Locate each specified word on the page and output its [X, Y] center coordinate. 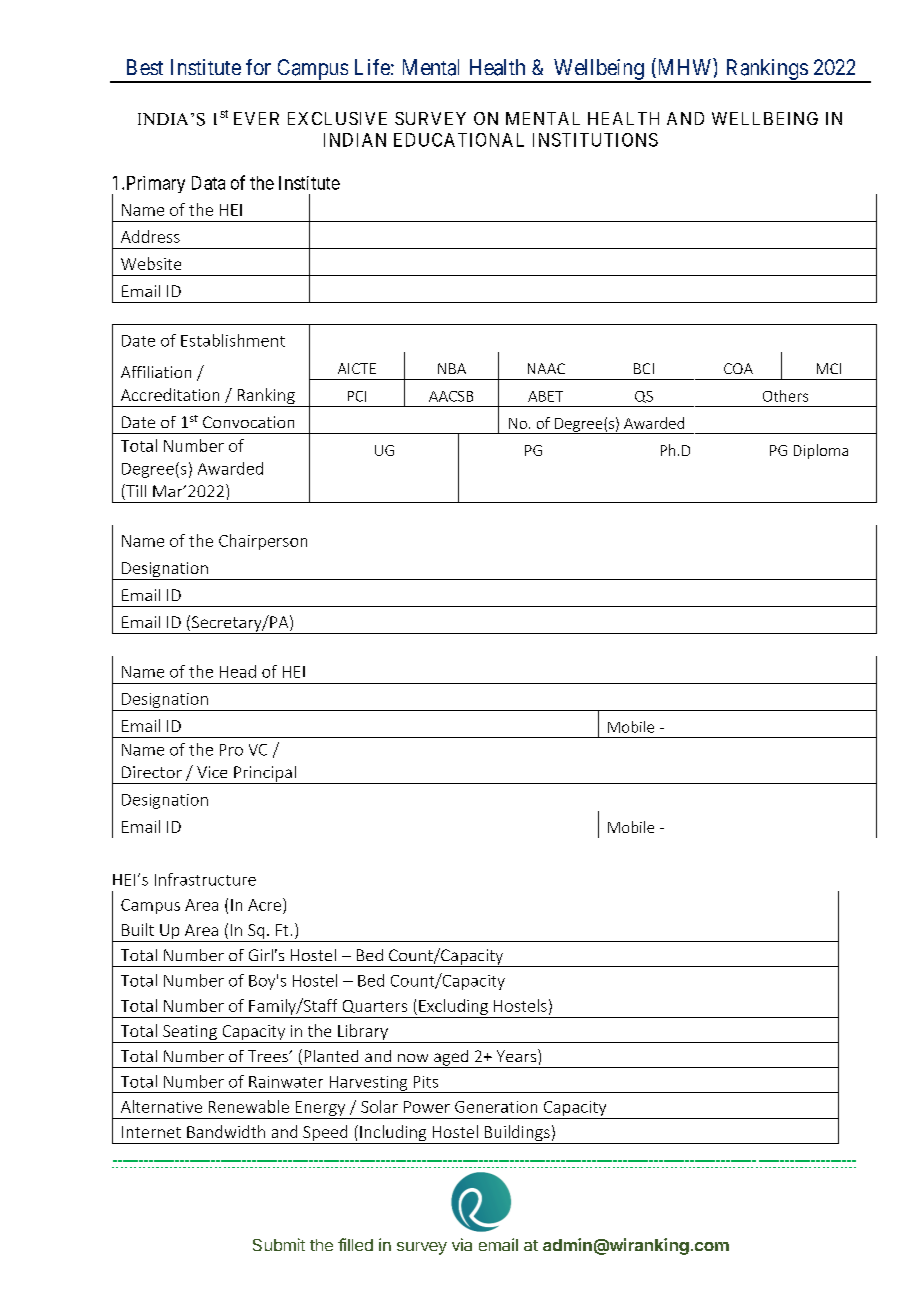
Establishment [233, 340]
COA [738, 368]
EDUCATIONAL [459, 140]
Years [518, 1055]
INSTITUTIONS [595, 140]
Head [238, 671]
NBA [452, 368]
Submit [279, 1244]
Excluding [453, 1007]
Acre [266, 904]
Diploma [821, 451]
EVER [256, 118]
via [462, 1244]
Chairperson [263, 542]
